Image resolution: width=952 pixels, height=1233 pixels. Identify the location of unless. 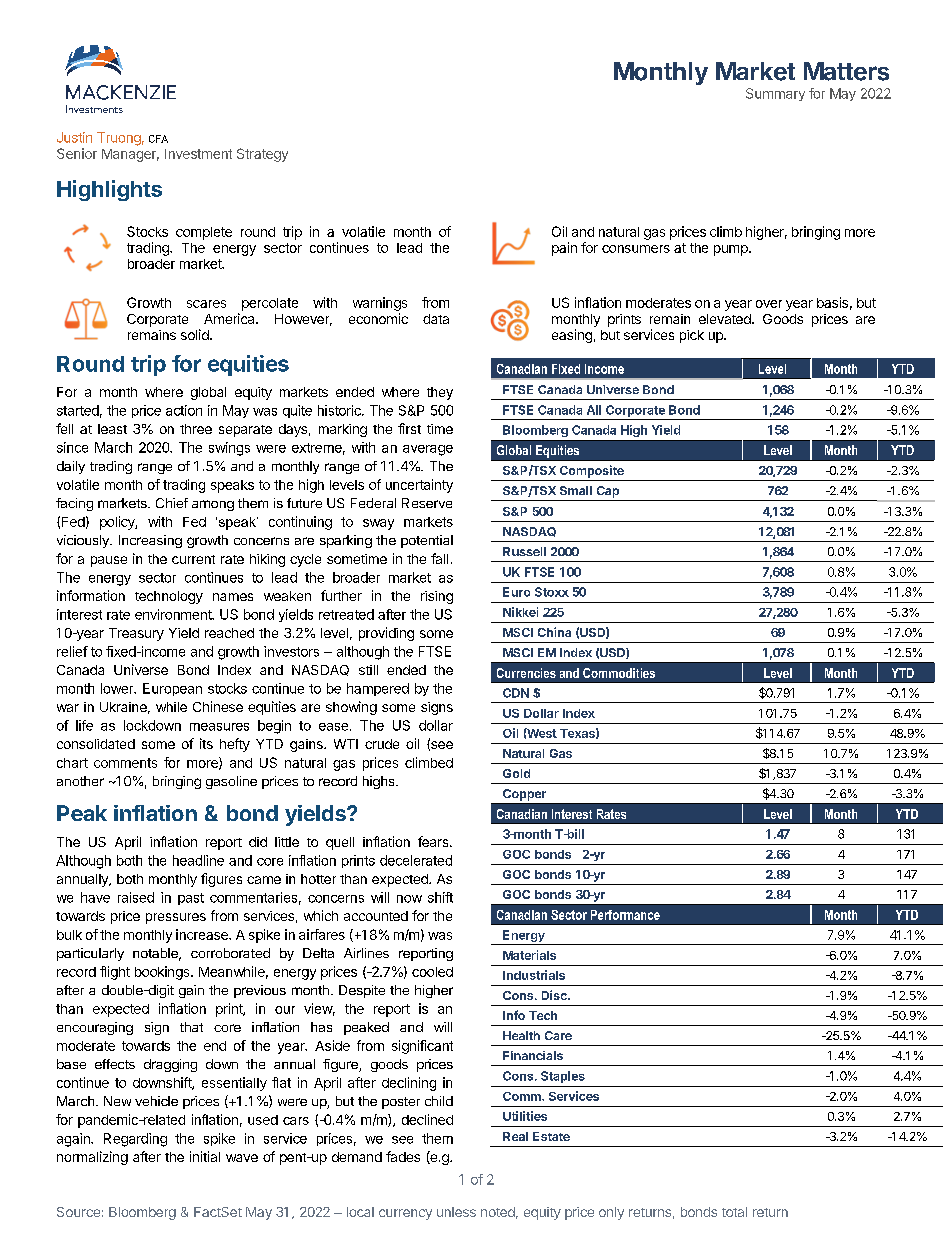
(456, 1212).
